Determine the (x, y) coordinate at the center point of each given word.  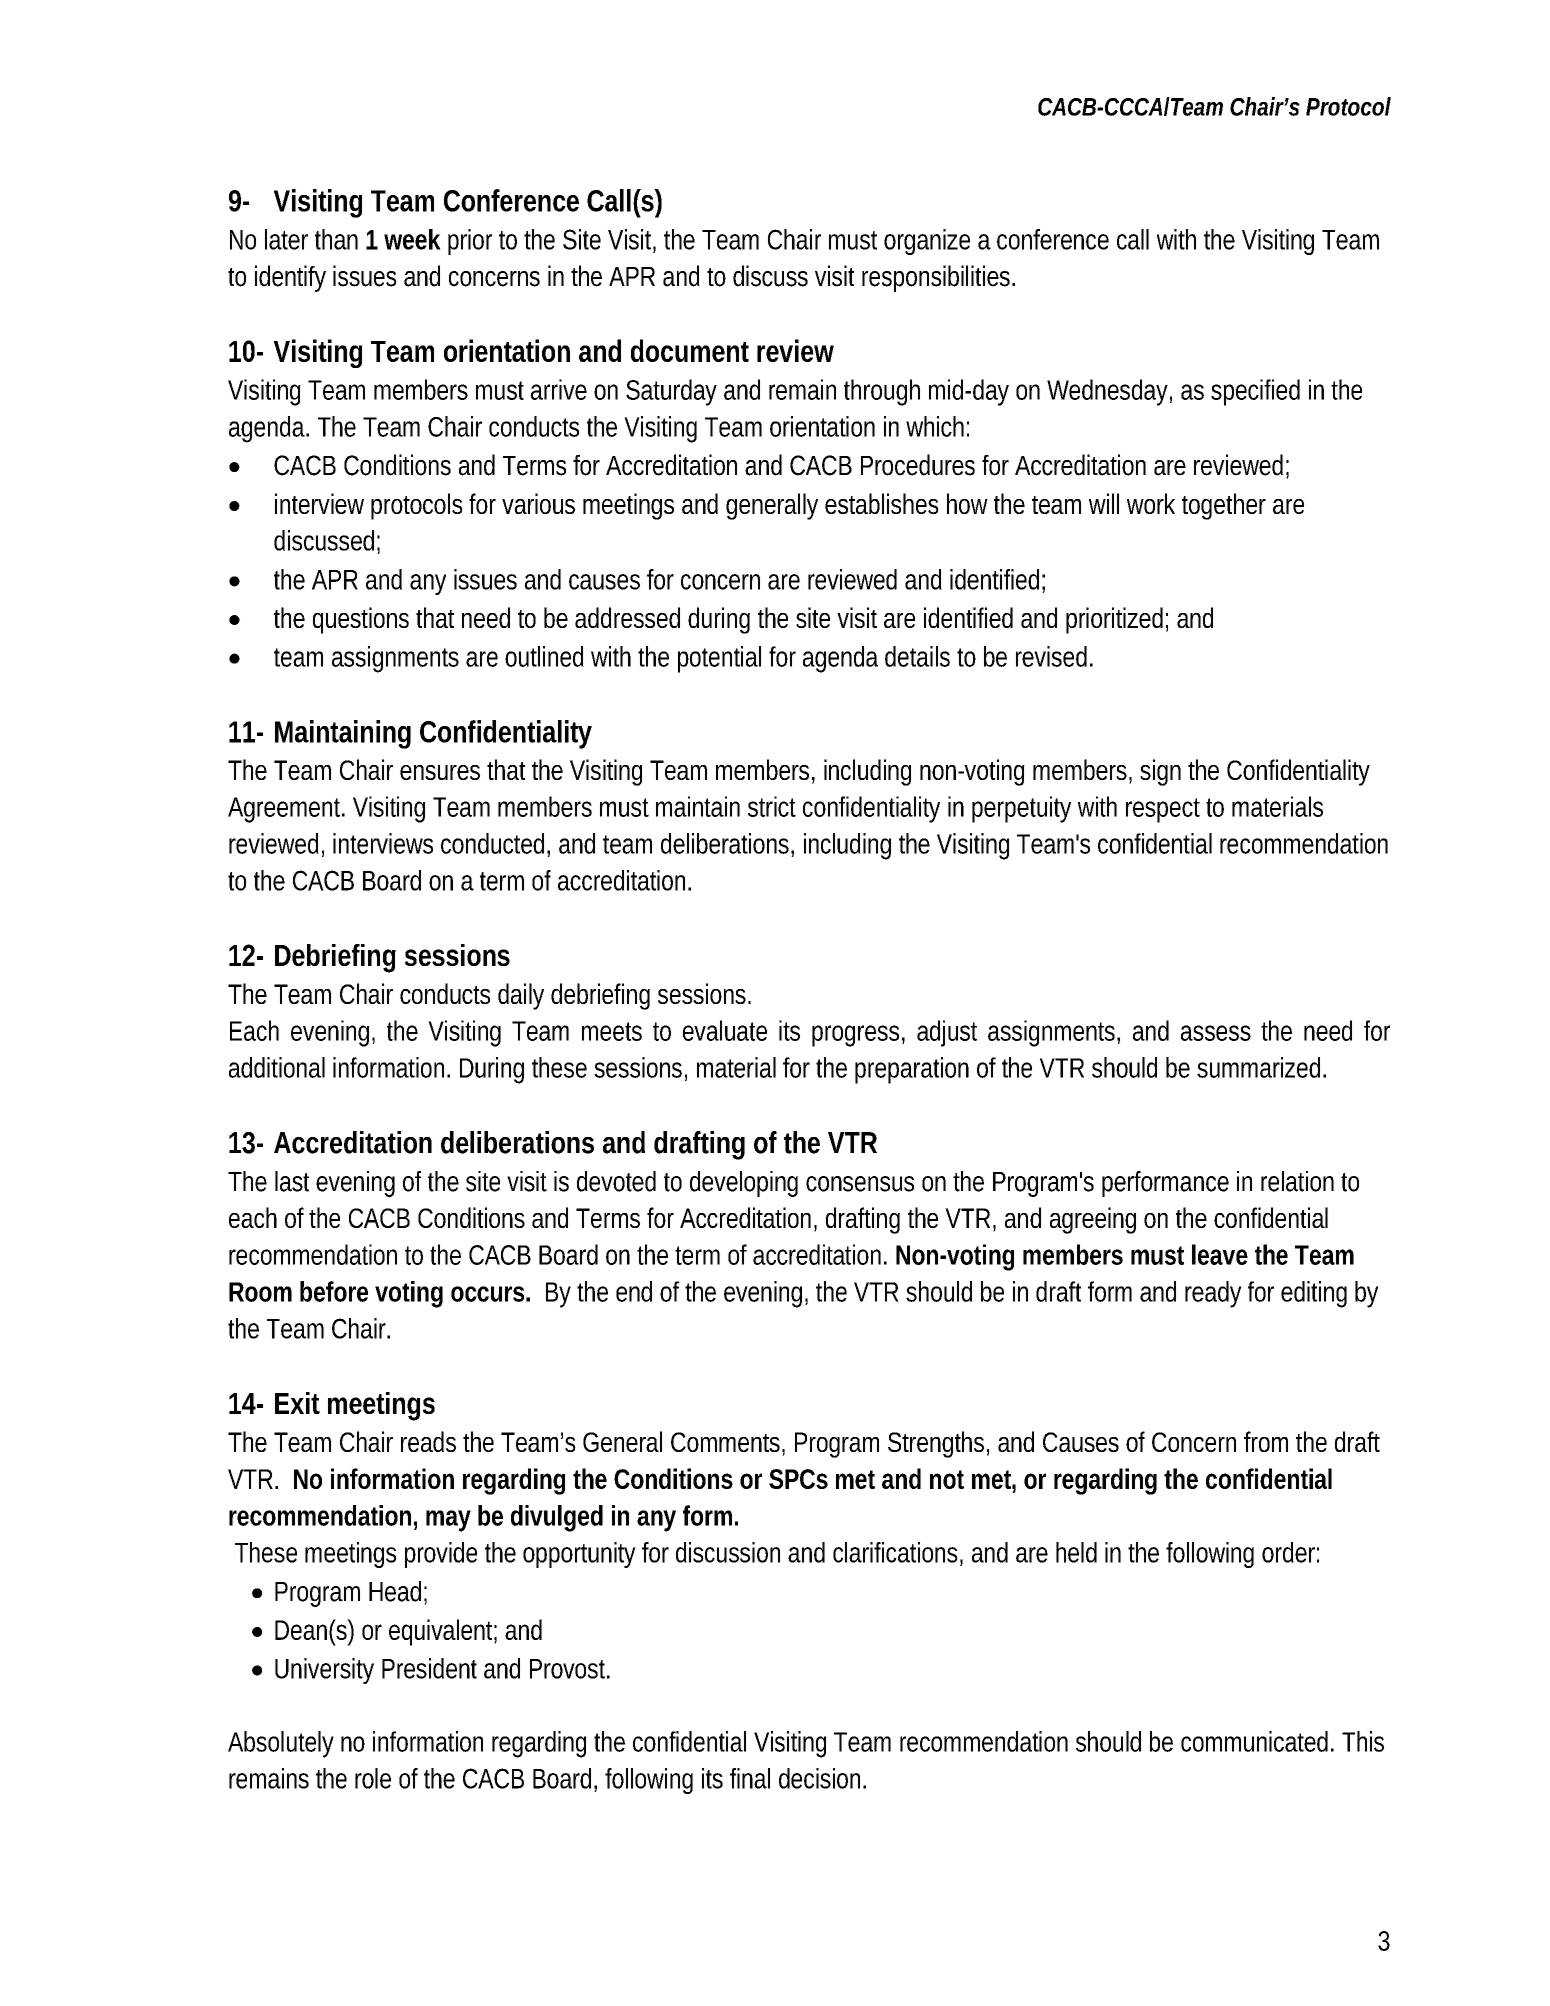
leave (1220, 1254)
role (373, 1778)
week (412, 239)
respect (1163, 810)
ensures (440, 772)
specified (1255, 392)
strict (772, 806)
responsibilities (938, 278)
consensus (860, 1184)
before (334, 1291)
